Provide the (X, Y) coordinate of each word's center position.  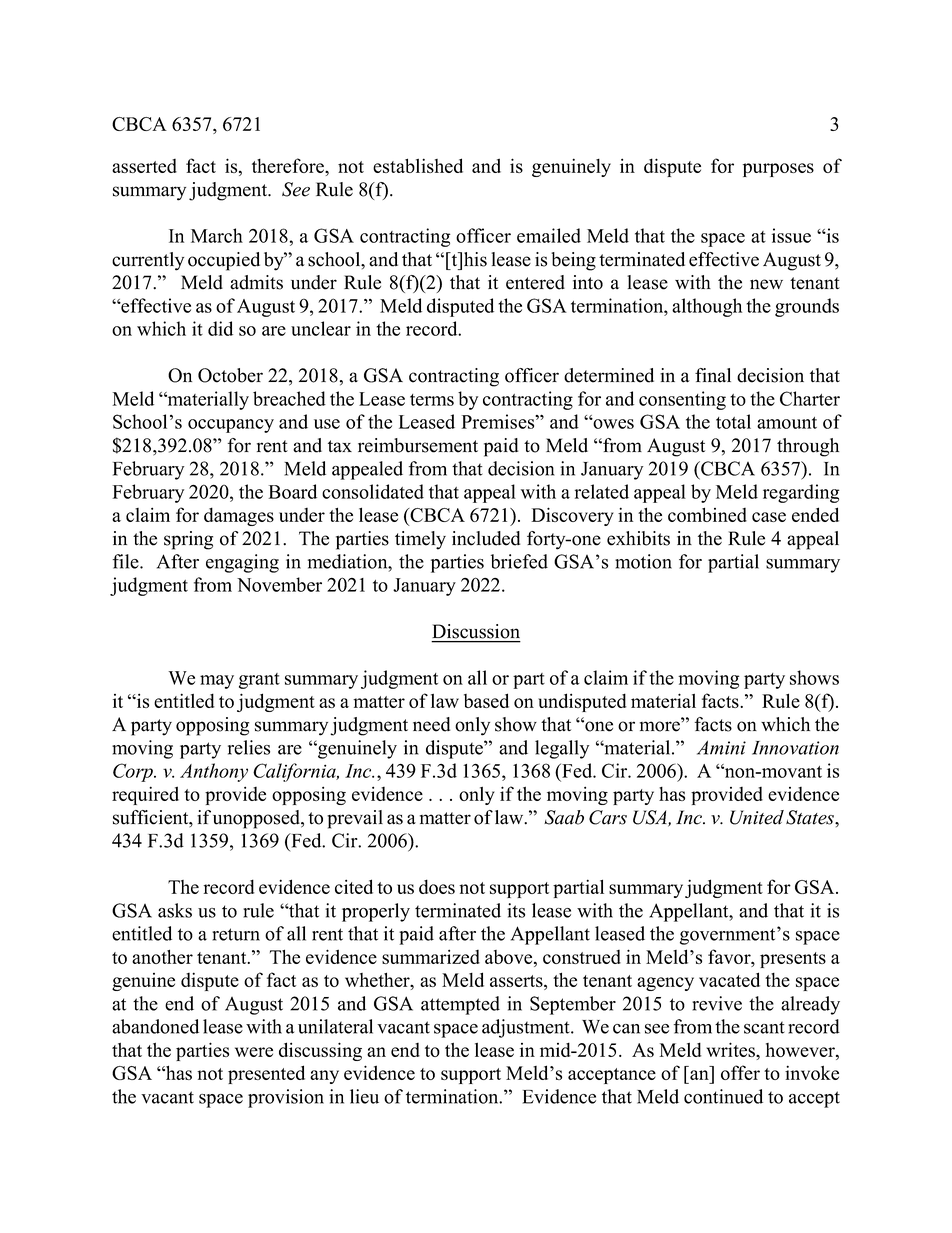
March (217, 235)
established (418, 165)
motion (643, 561)
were (254, 1052)
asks (175, 910)
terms (432, 400)
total (733, 421)
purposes (778, 170)
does (437, 886)
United (757, 817)
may (217, 682)
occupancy (231, 426)
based (486, 700)
